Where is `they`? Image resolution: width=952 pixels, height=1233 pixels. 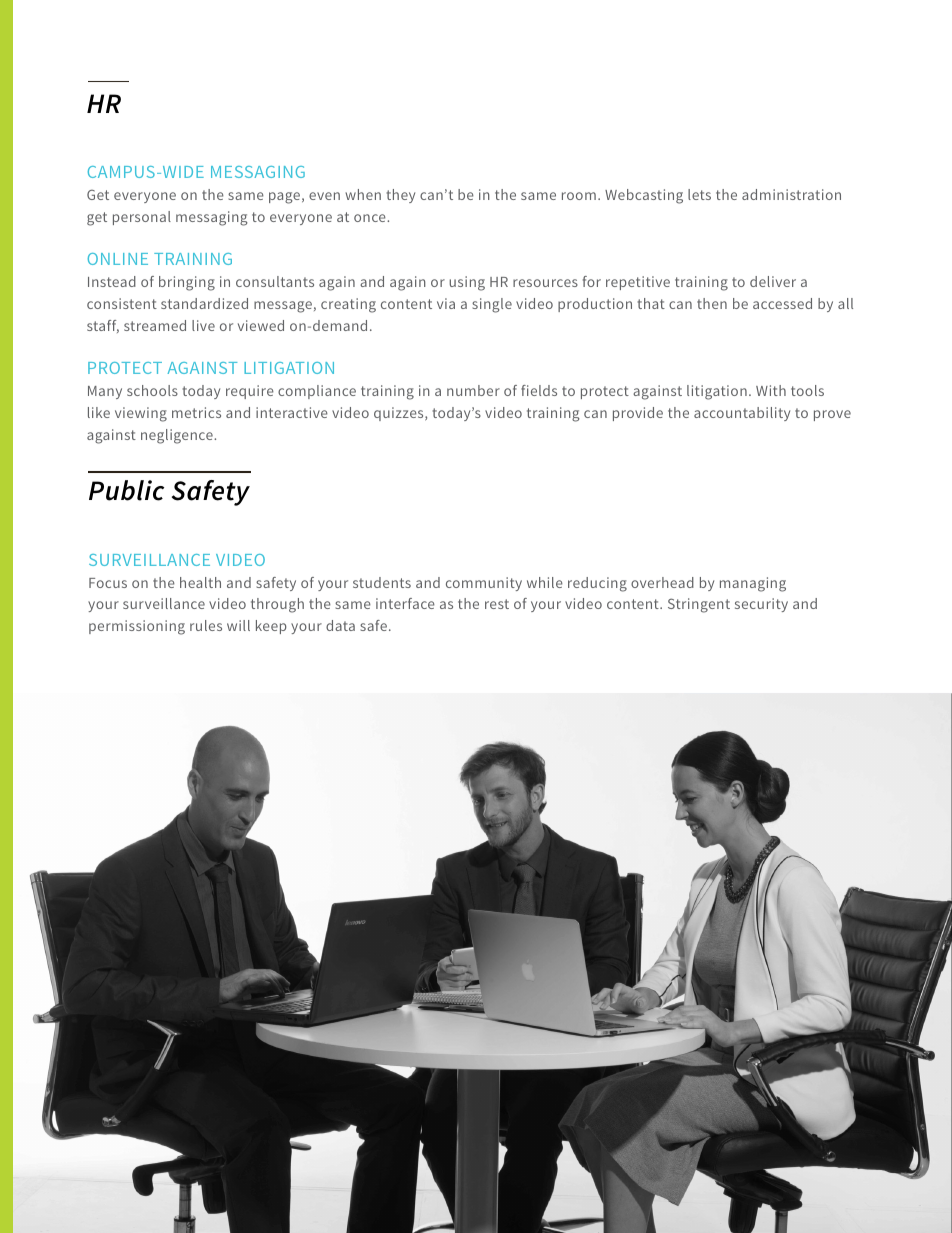 they is located at coordinates (400, 196).
